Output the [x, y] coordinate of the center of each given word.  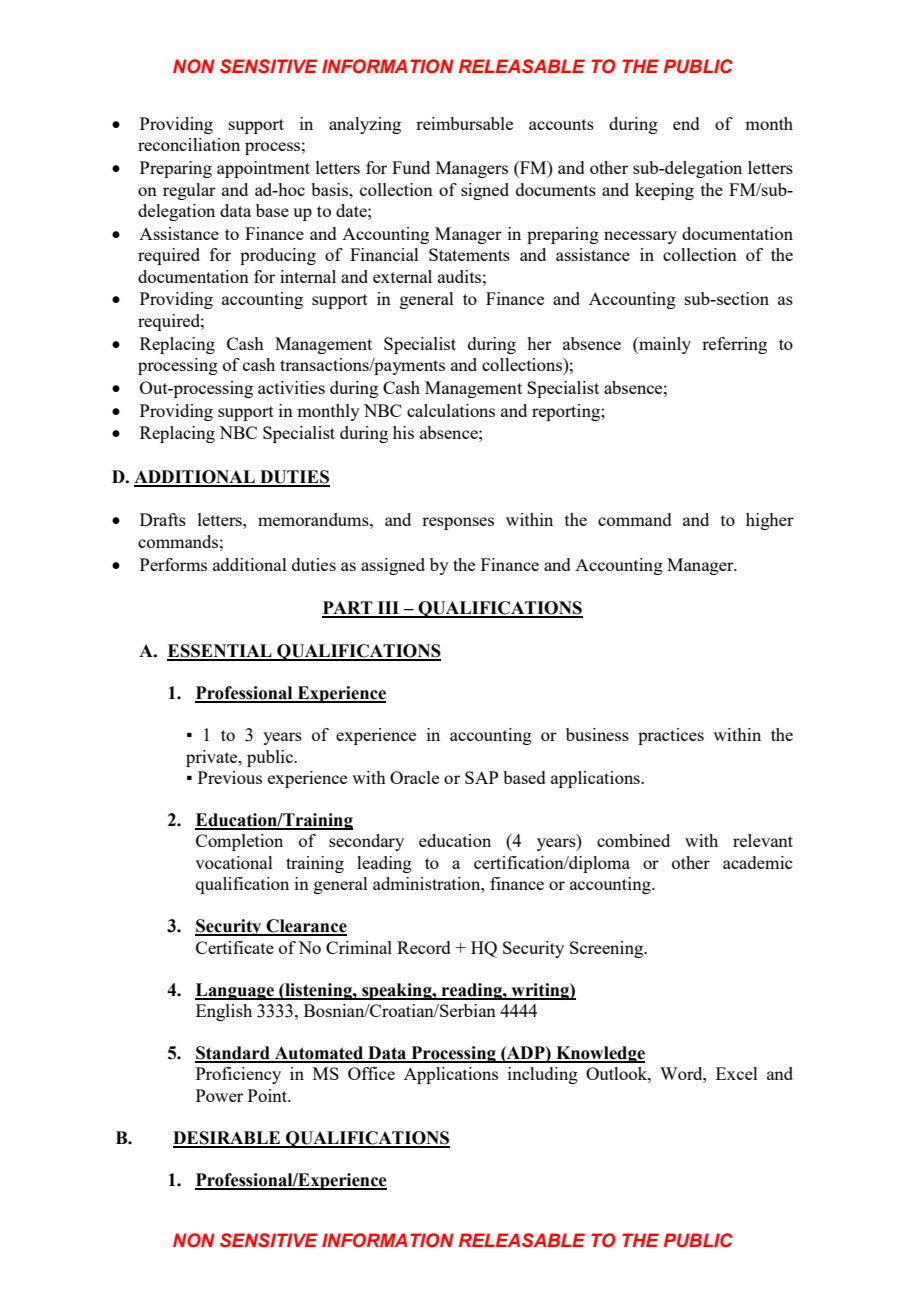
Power [219, 1095]
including [543, 1075]
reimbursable [464, 123]
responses [458, 523]
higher [770, 521]
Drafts [163, 519]
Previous [230, 777]
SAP [481, 777]
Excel [737, 1073]
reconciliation [189, 144]
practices [671, 736]
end [686, 123]
